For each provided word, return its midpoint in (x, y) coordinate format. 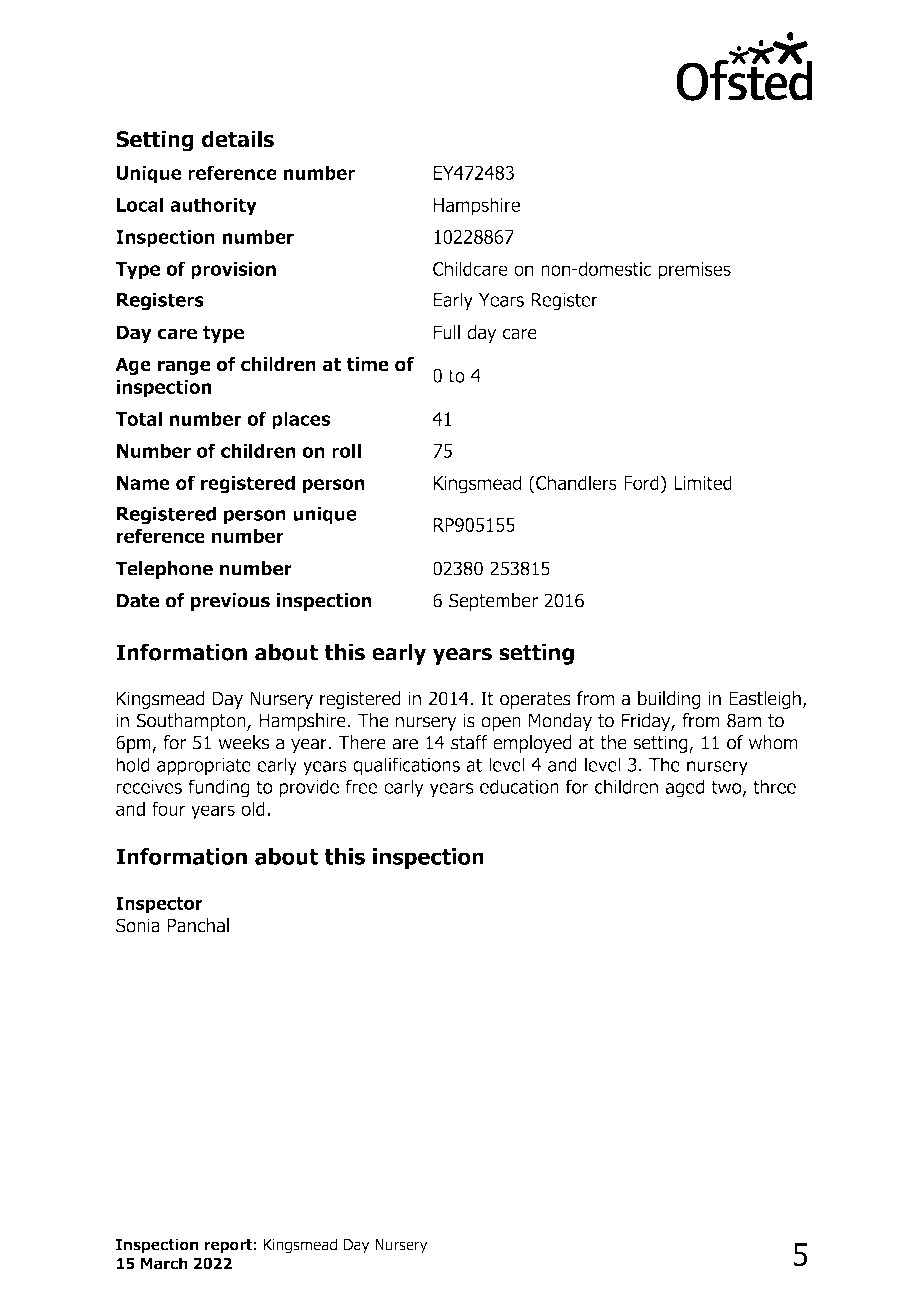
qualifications (406, 766)
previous (230, 602)
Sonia (138, 925)
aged (685, 788)
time (368, 364)
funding (218, 788)
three (774, 786)
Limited (703, 482)
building (669, 700)
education (519, 786)
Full (447, 332)
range (184, 367)
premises (695, 271)
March (164, 1263)
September (493, 602)
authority (213, 206)
